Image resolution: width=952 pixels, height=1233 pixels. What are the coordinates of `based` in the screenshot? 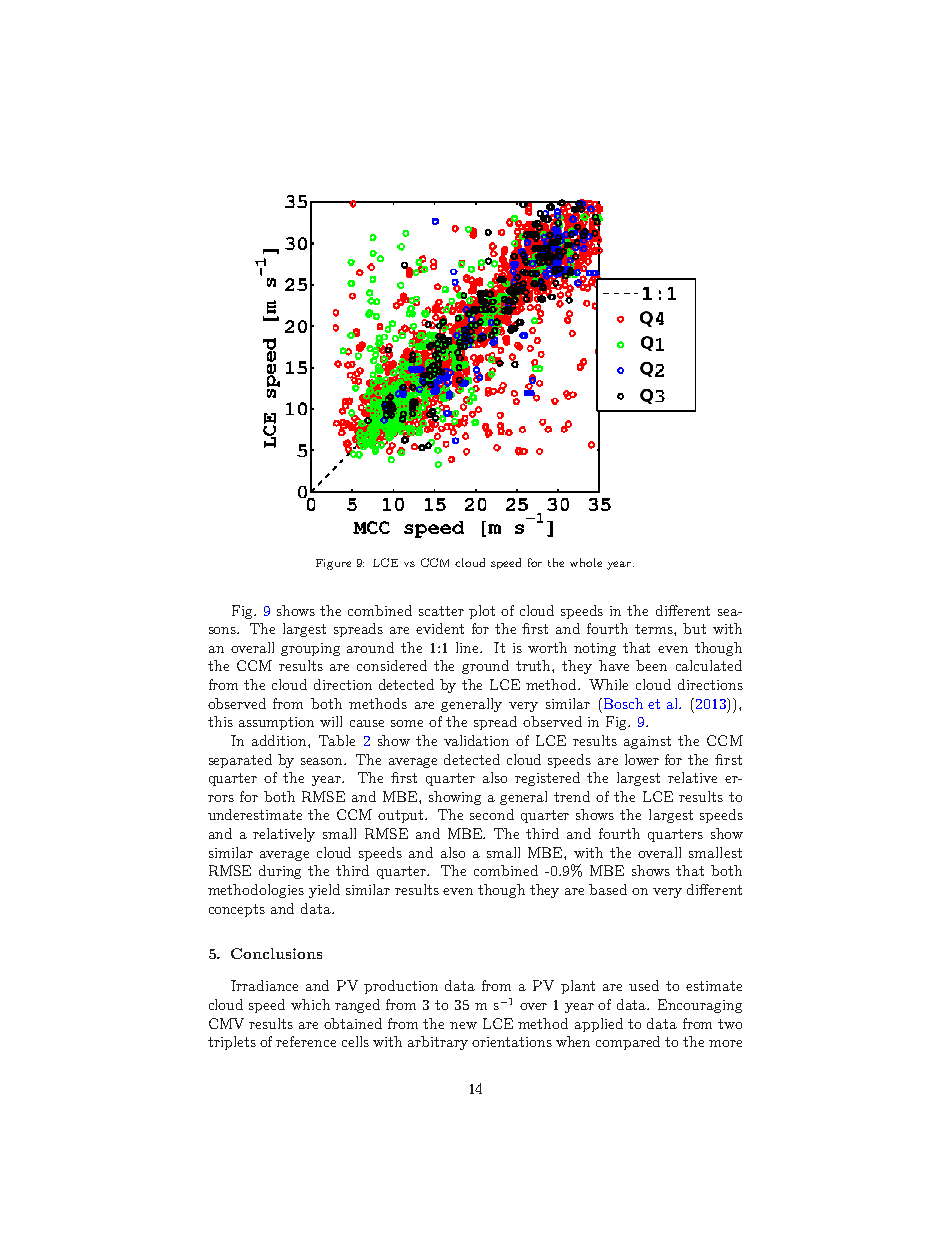 It's located at (608, 889).
